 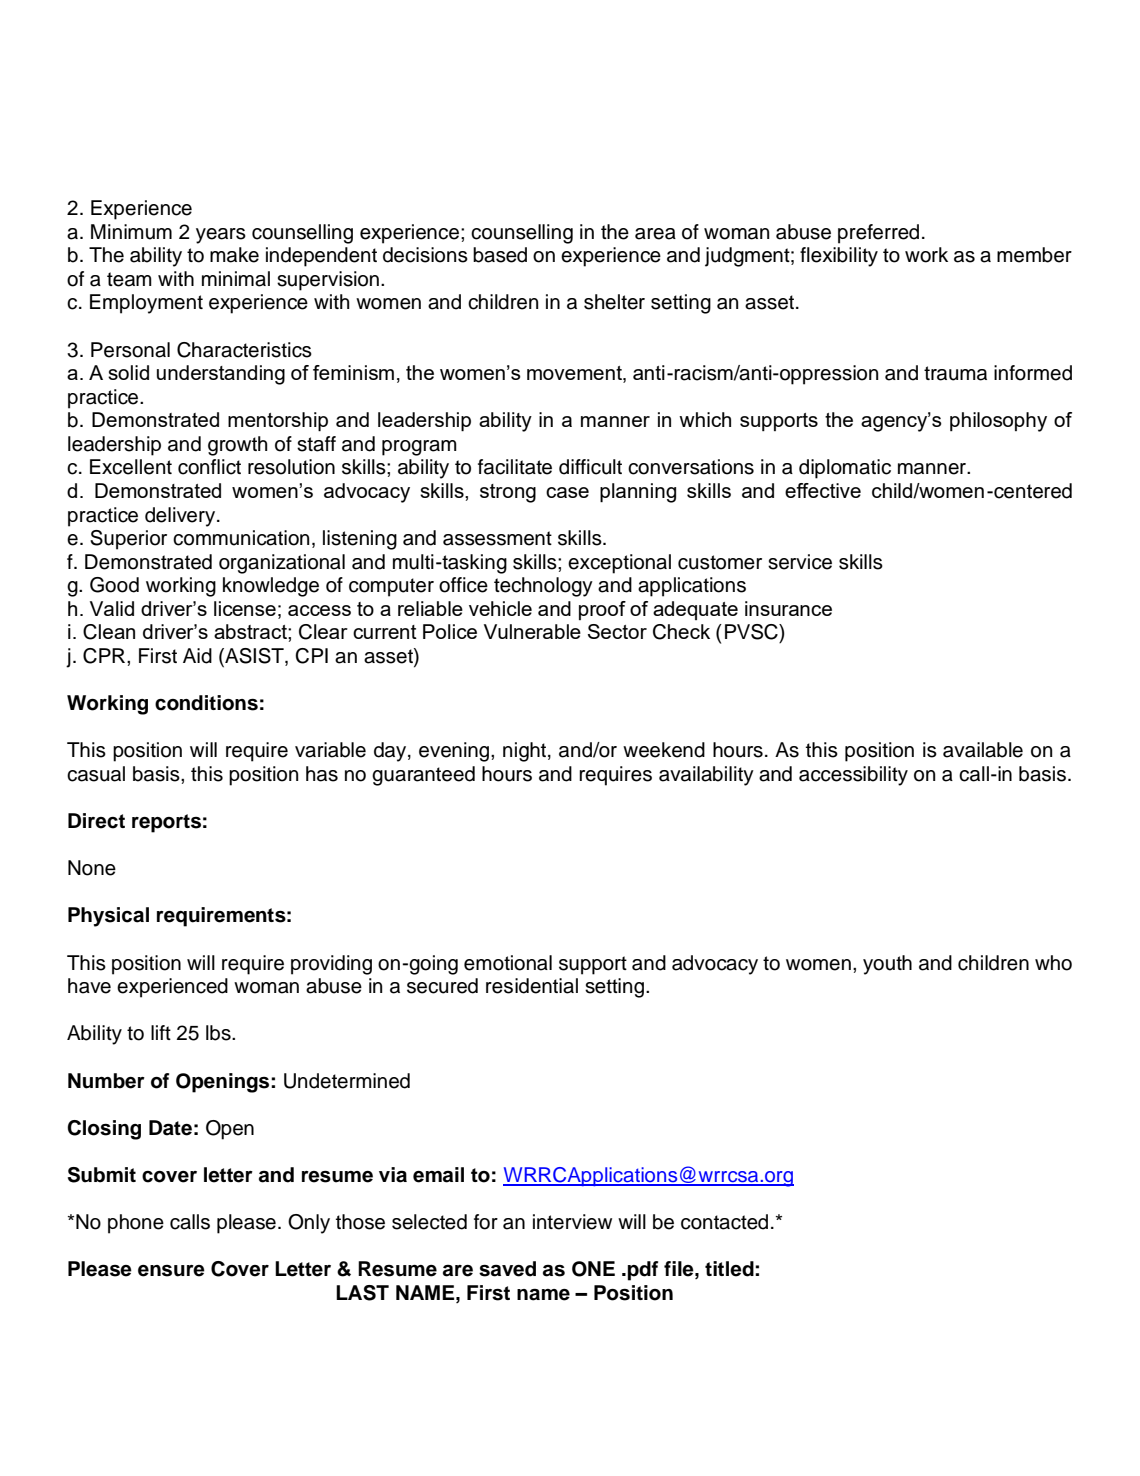 I want to click on youth, so click(x=887, y=965).
